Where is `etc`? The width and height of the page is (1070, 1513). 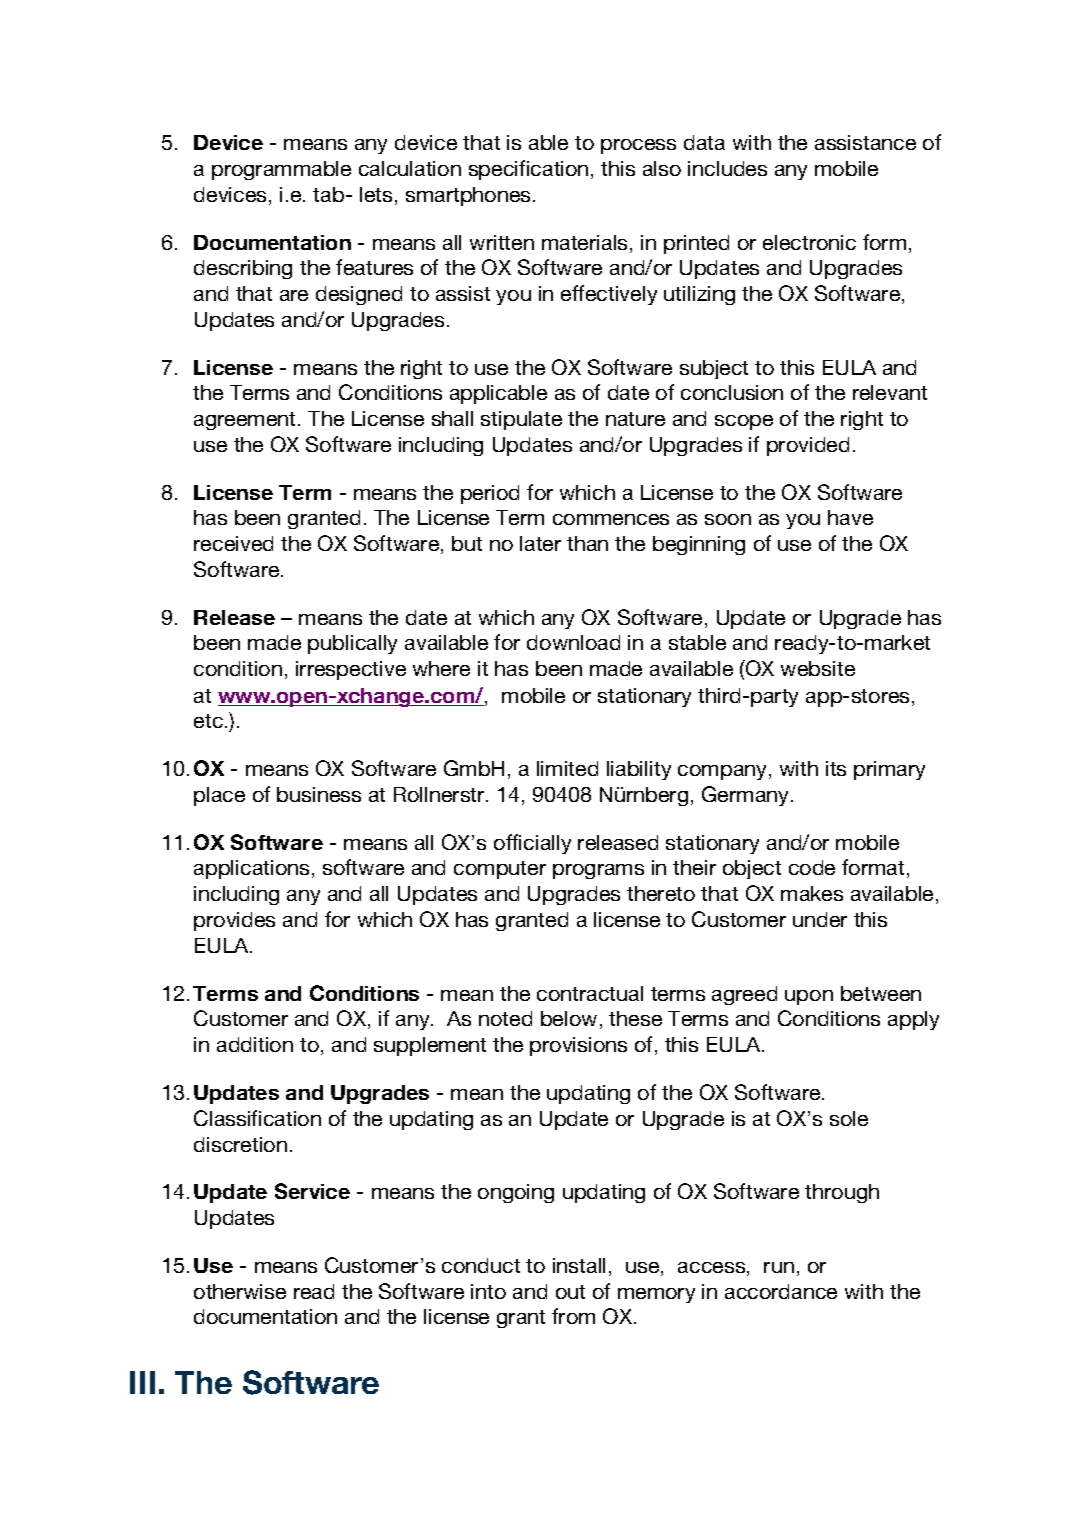 etc is located at coordinates (208, 721).
